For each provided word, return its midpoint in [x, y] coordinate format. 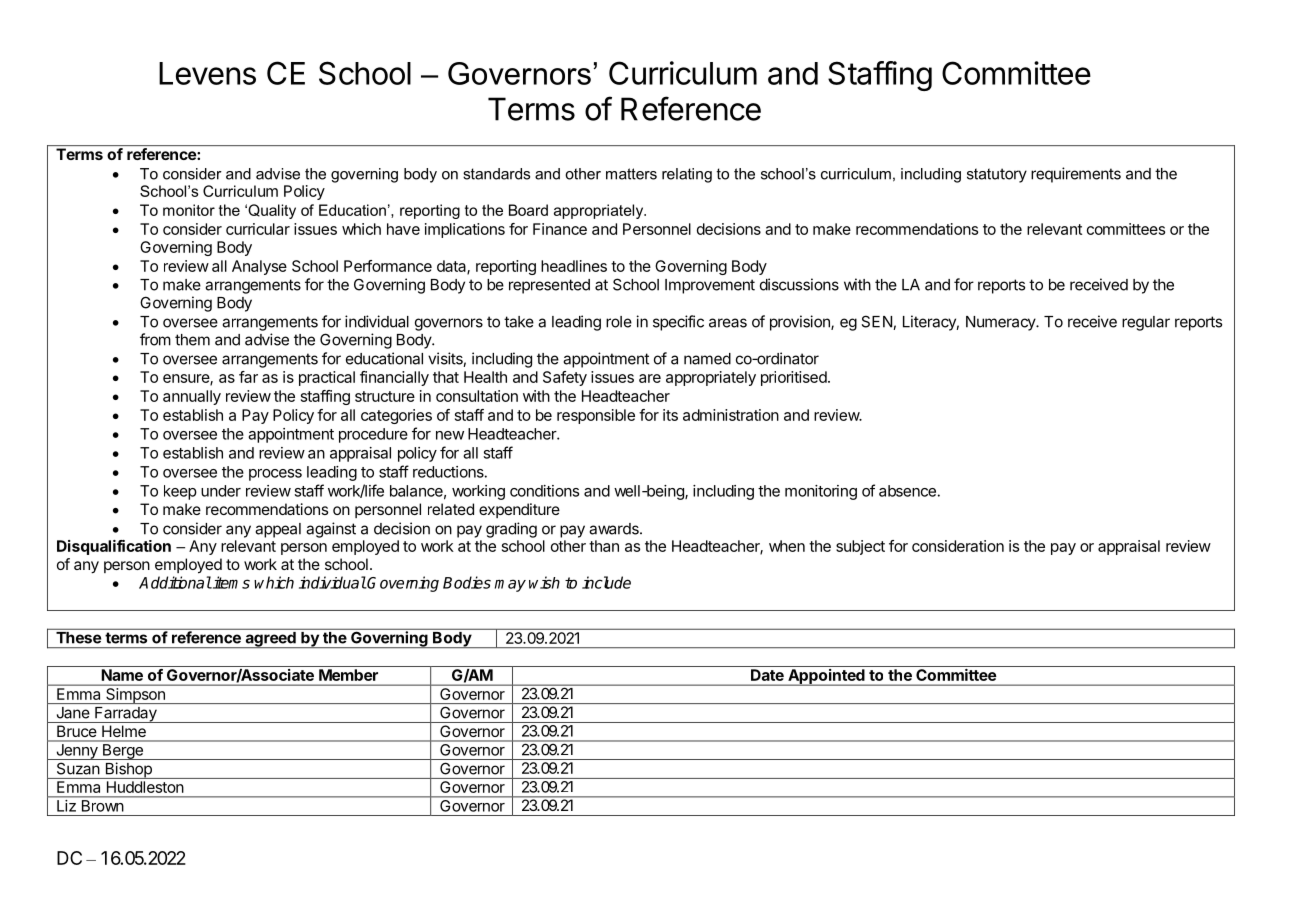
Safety [565, 378]
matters [631, 174]
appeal [278, 530]
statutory [997, 175]
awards [615, 529]
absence [907, 491]
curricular [258, 229]
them [192, 340]
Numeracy [1001, 323]
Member [348, 675]
